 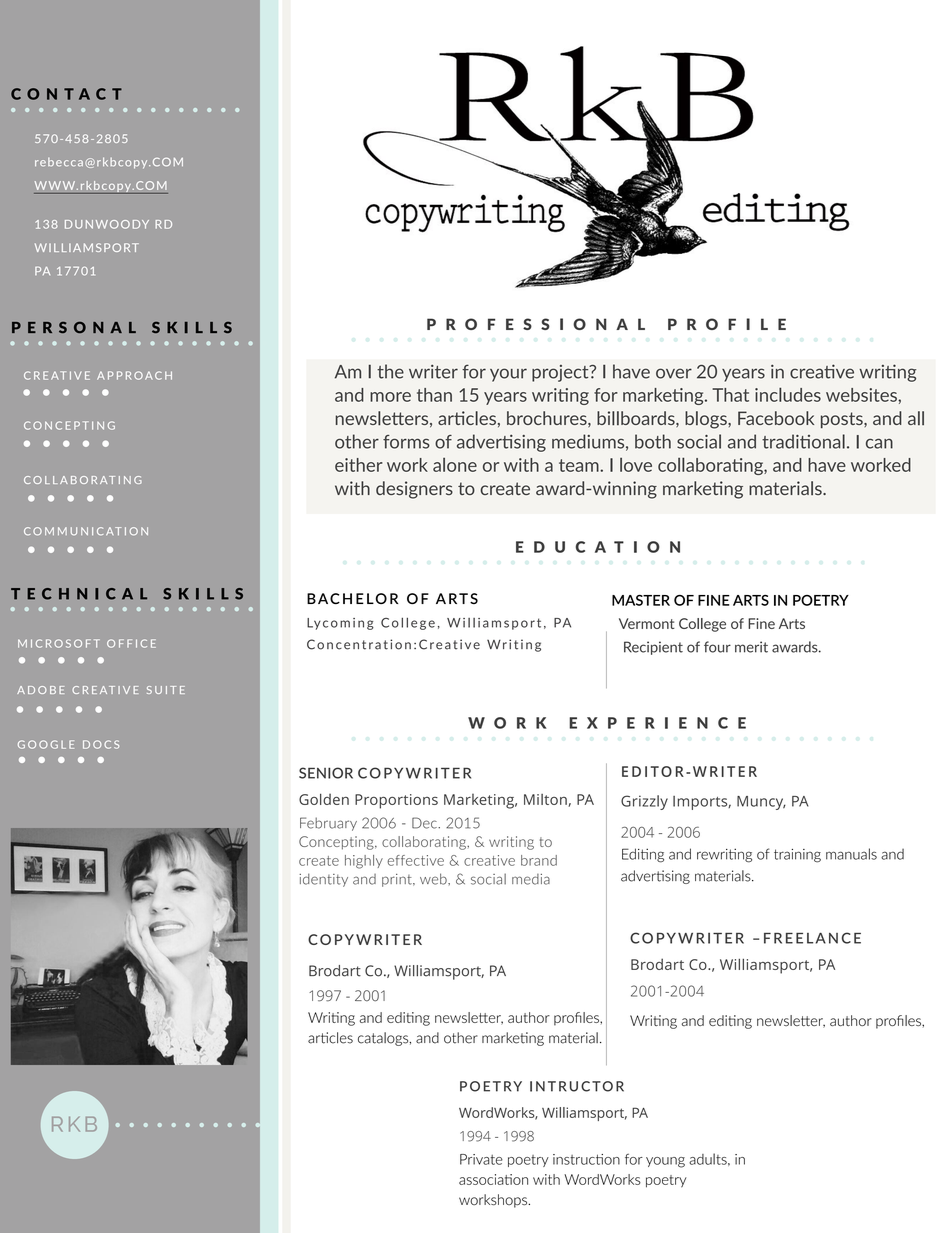 What do you see at coordinates (481, 1159) in the image?
I see `Private` at bounding box center [481, 1159].
